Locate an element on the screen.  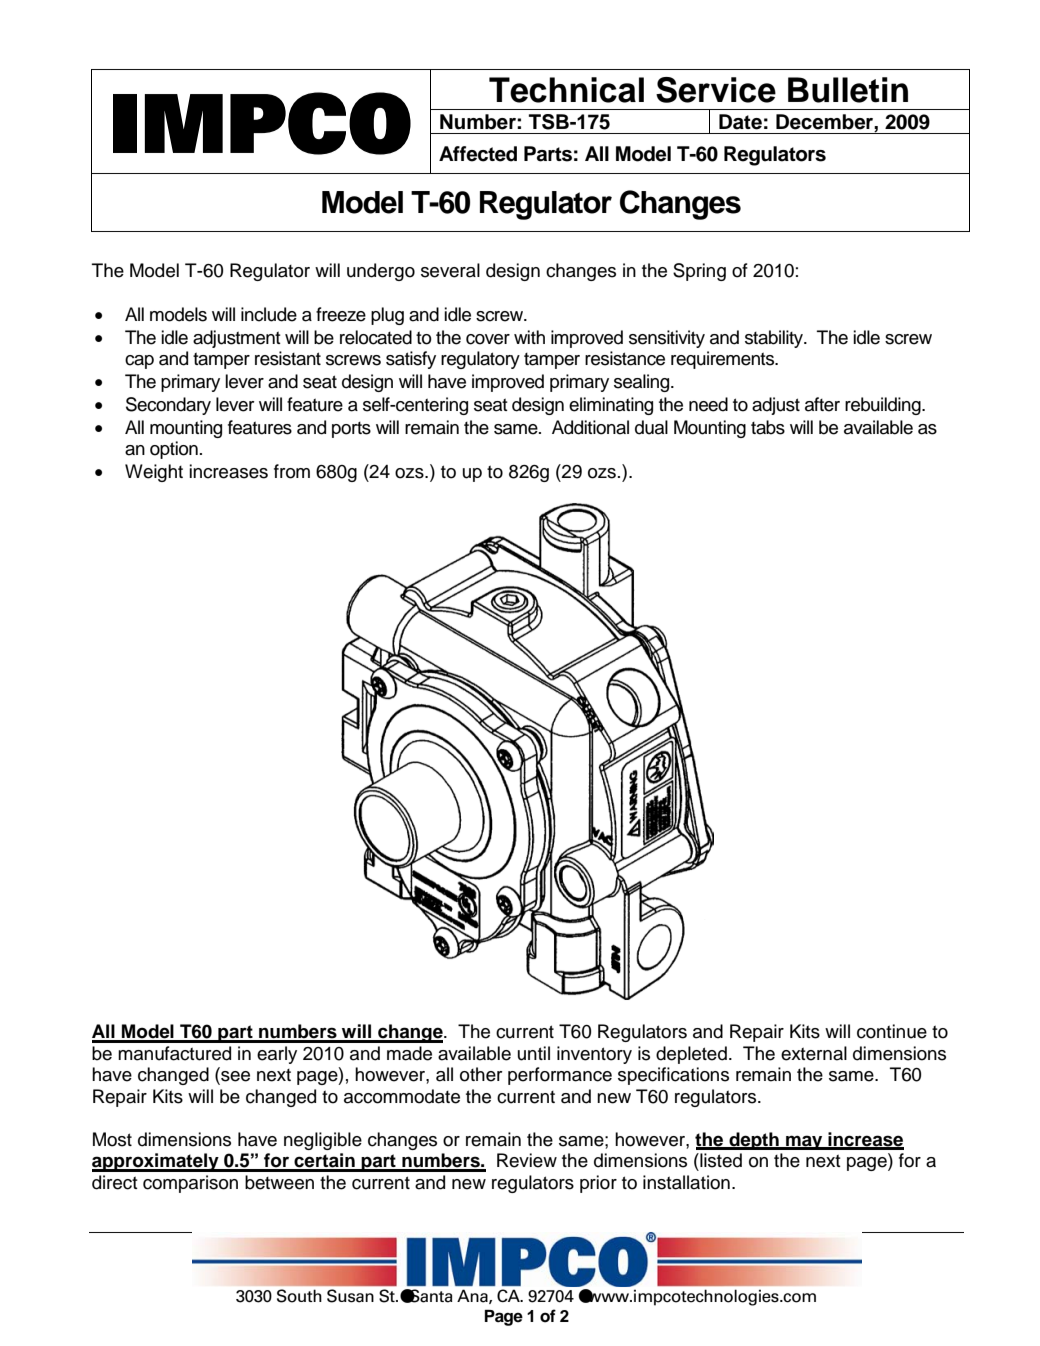
include is located at coordinates (269, 314).
